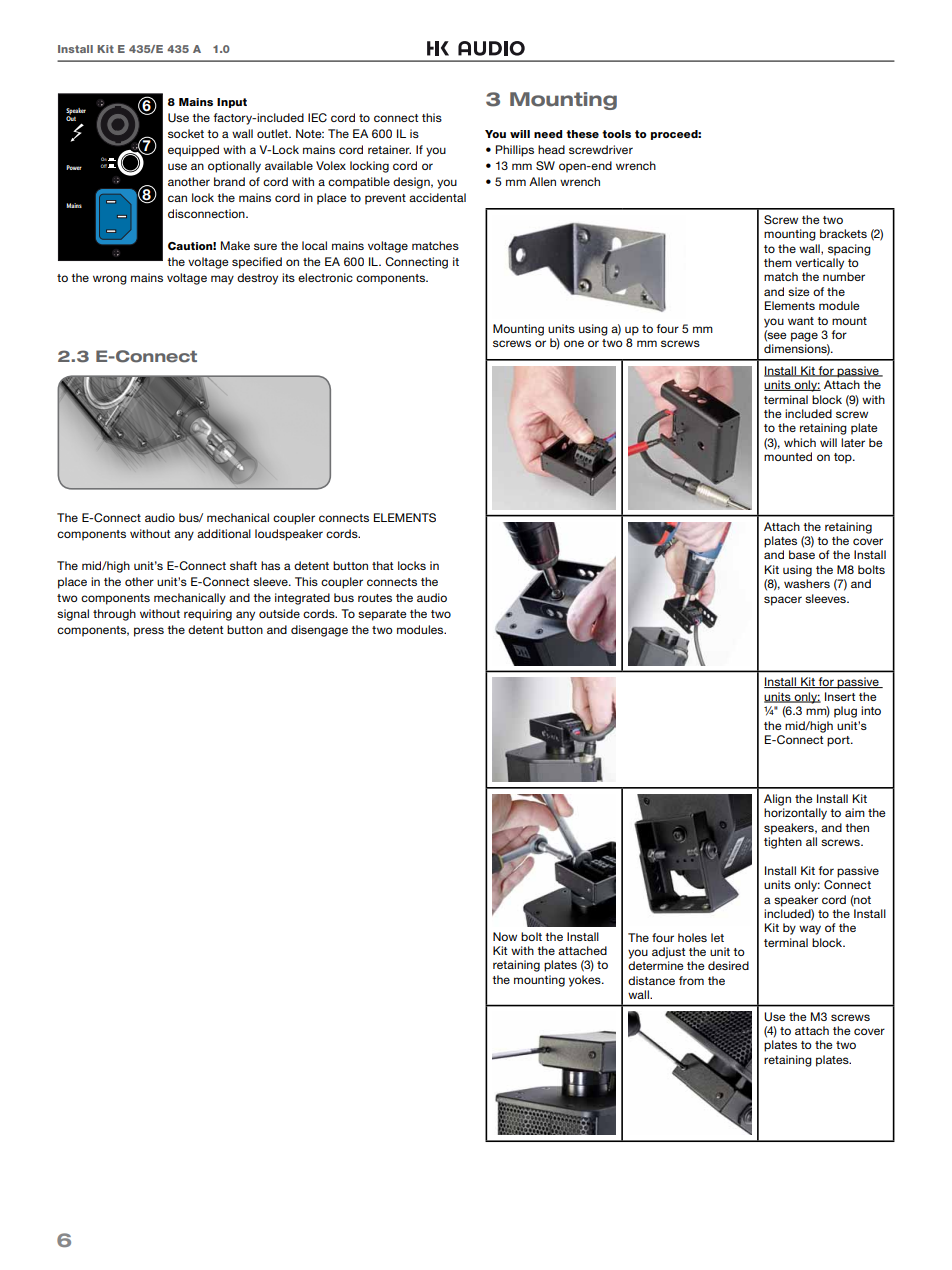 The height and width of the document is (1270, 952). What do you see at coordinates (149, 632) in the document?
I see `press` at bounding box center [149, 632].
